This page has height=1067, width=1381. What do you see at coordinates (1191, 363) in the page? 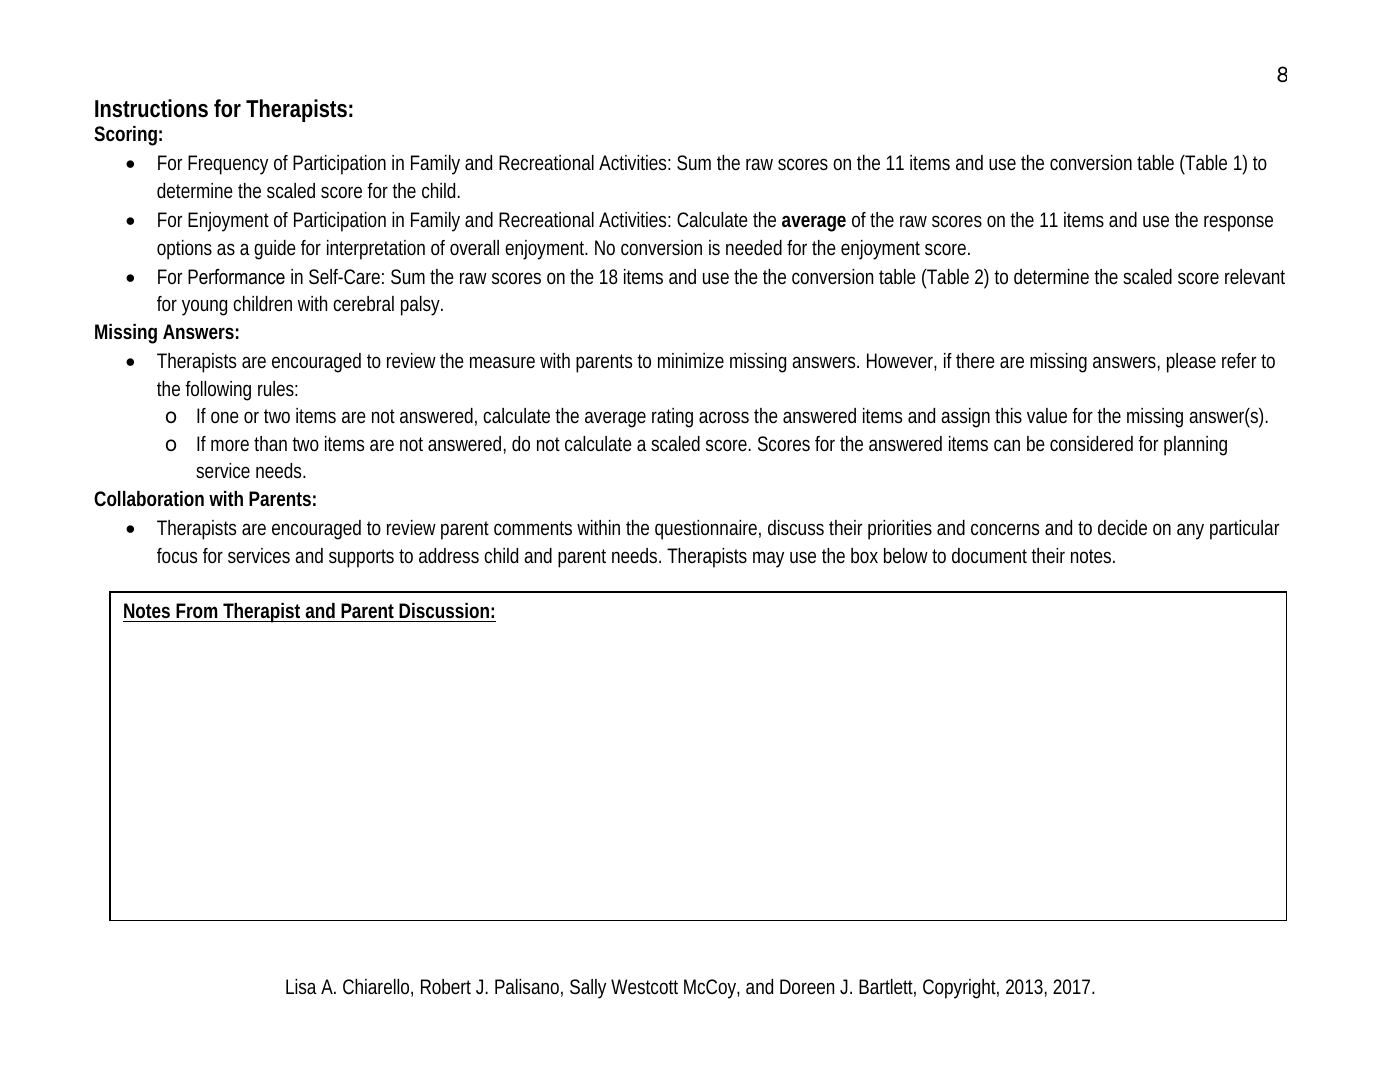
I see `please` at bounding box center [1191, 363].
